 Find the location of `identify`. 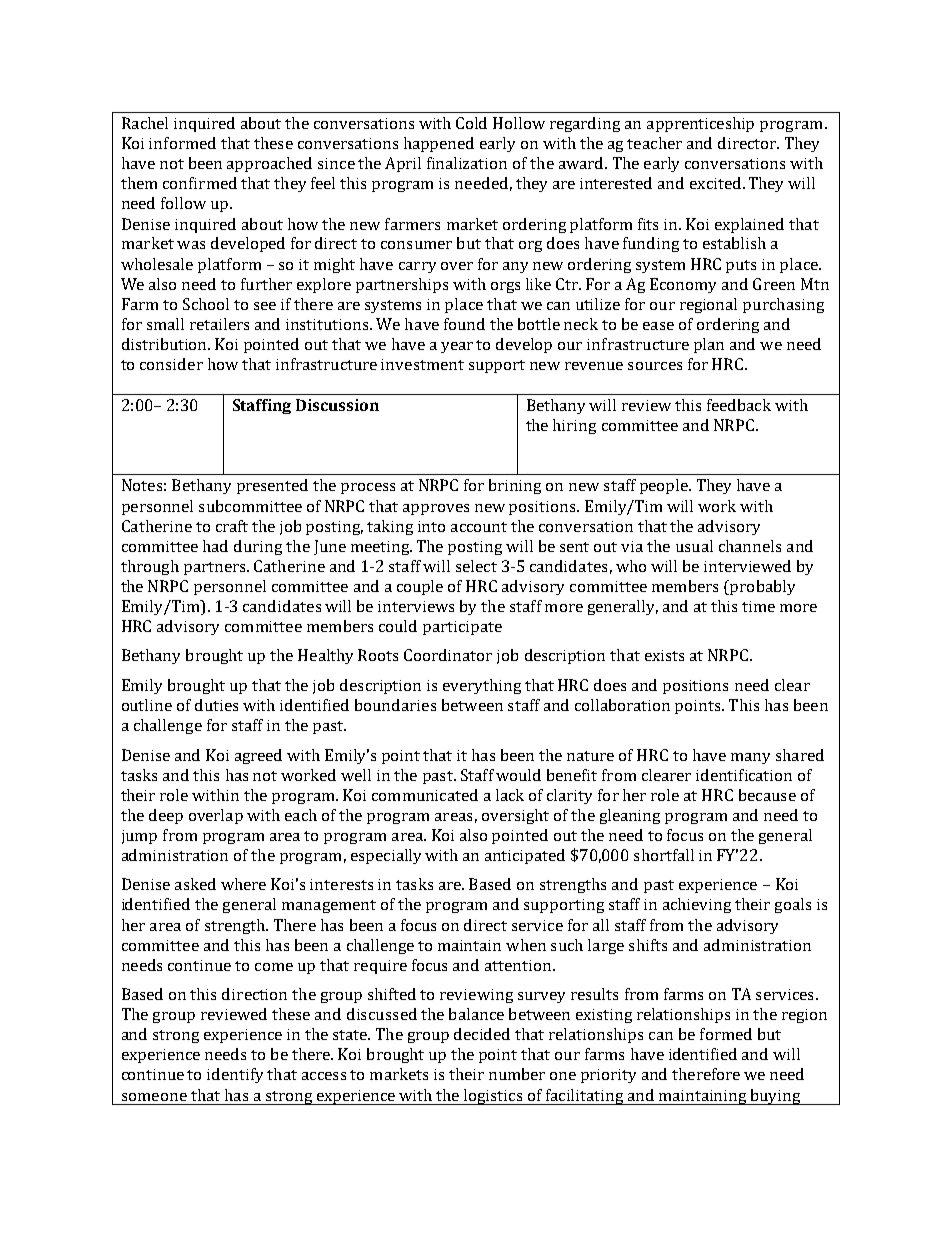

identify is located at coordinates (235, 1075).
